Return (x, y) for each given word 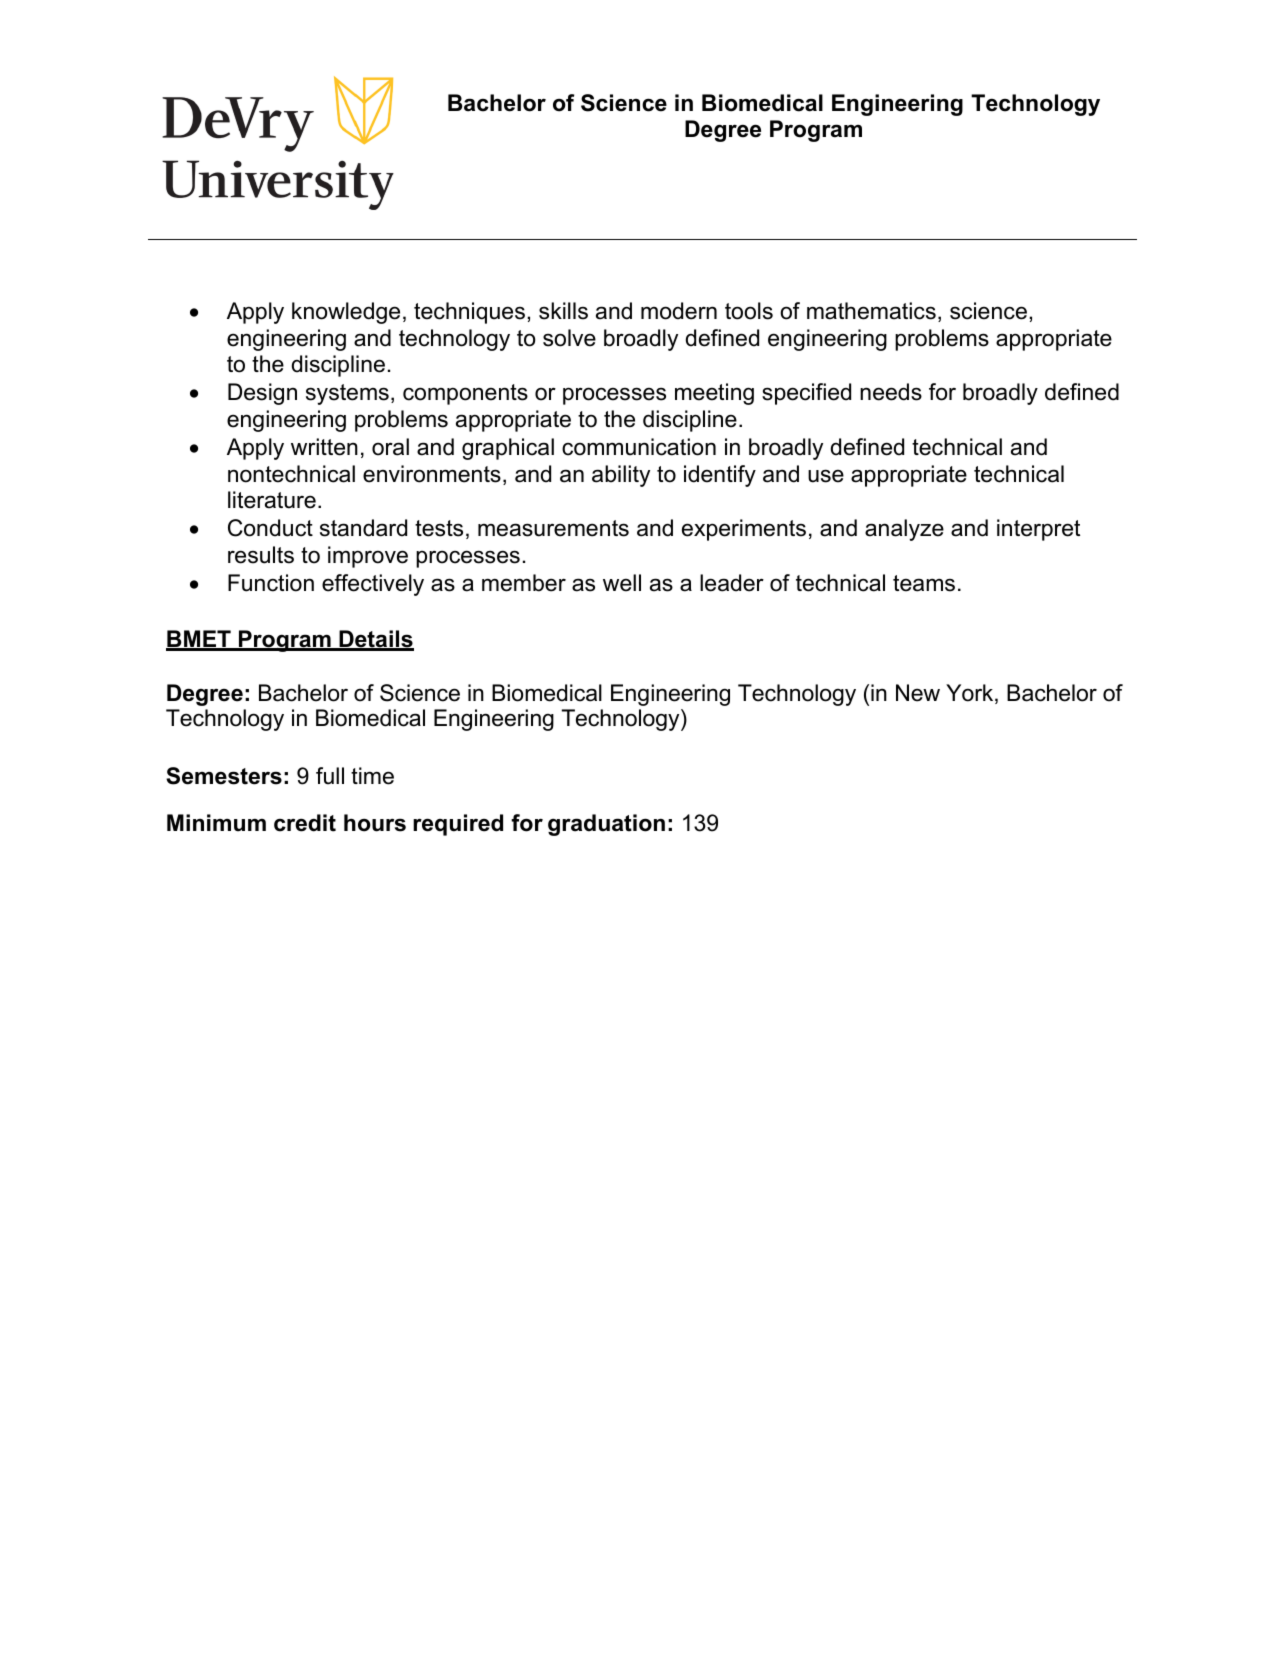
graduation (606, 825)
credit (305, 823)
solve (569, 338)
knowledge (346, 313)
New (918, 693)
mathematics (871, 311)
